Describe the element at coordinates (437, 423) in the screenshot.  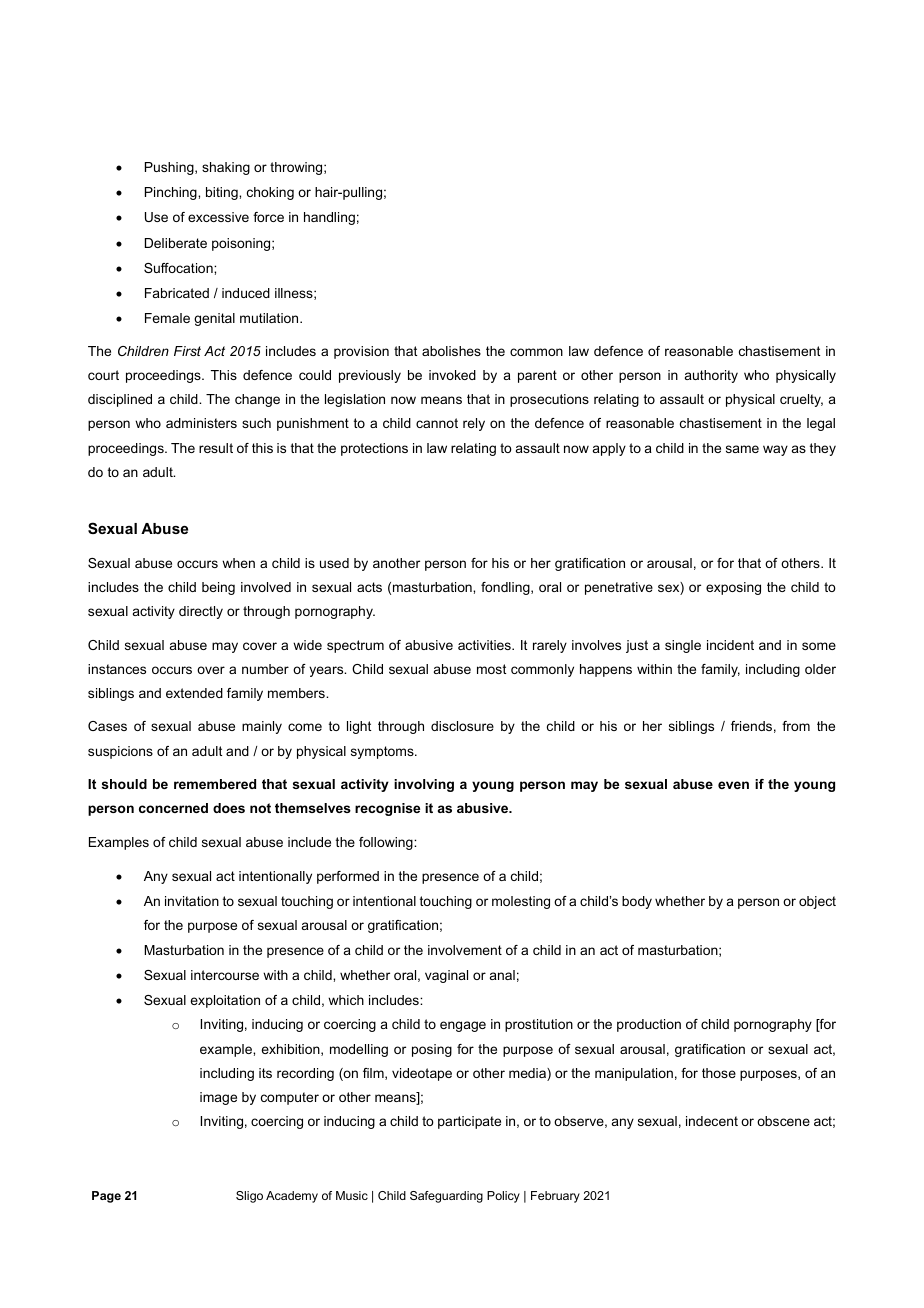
I see `cannot` at that location.
